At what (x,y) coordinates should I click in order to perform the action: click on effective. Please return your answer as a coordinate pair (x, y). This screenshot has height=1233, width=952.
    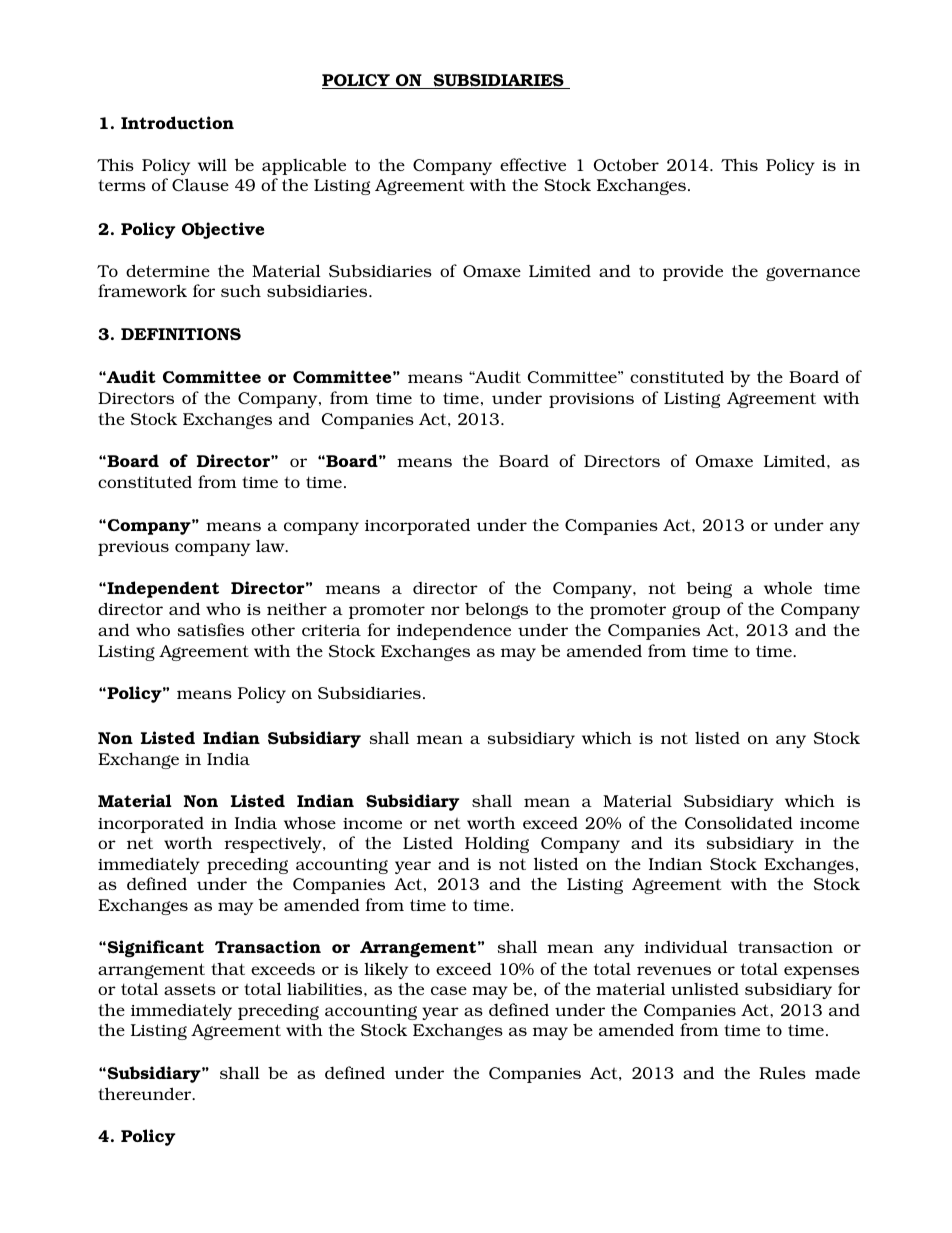
    Looking at the image, I should click on (533, 164).
